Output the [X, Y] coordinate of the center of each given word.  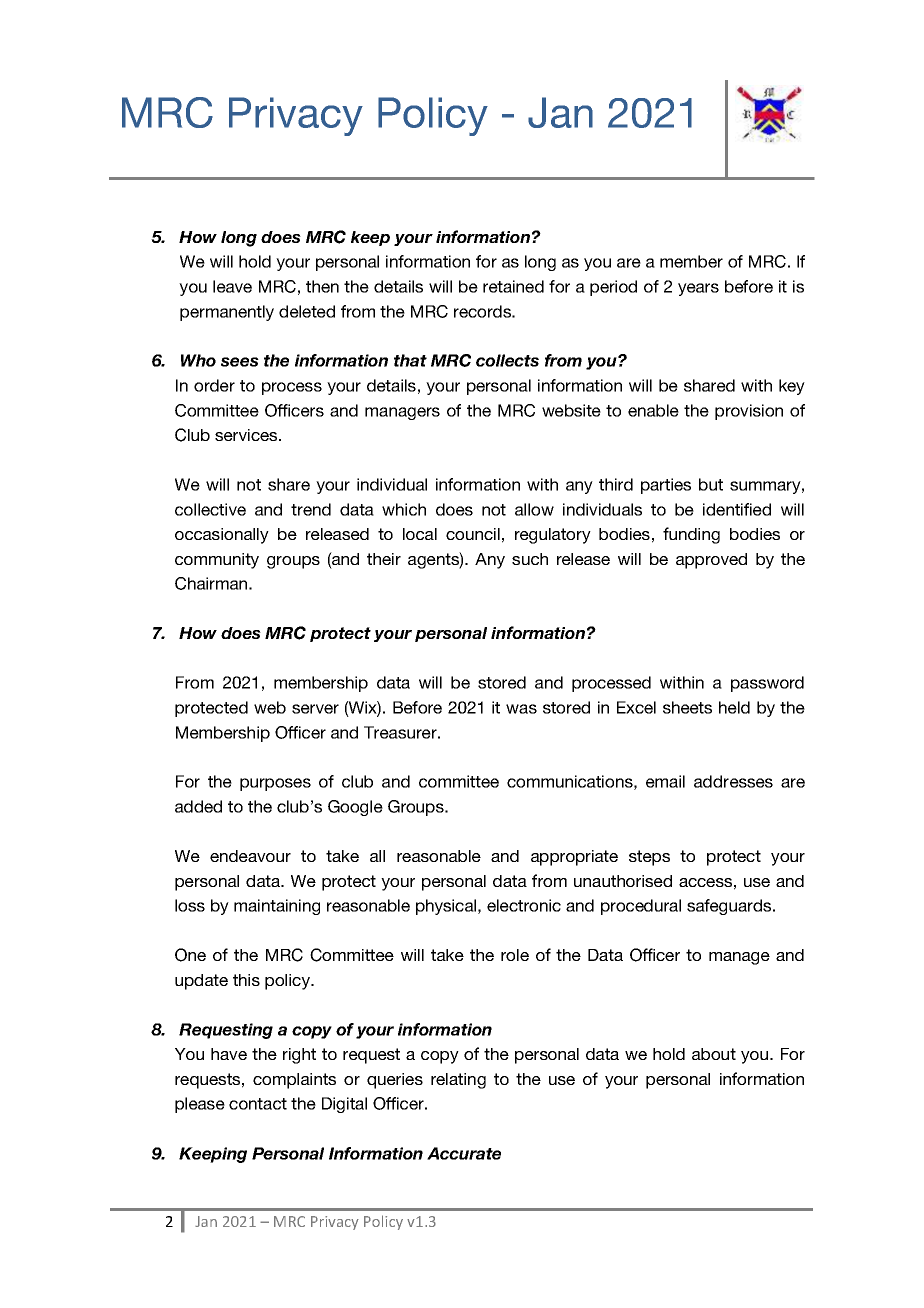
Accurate [464, 1153]
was [521, 709]
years [698, 289]
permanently [227, 313]
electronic [524, 905]
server [315, 709]
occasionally [222, 536]
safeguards [730, 907]
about [714, 1054]
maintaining [277, 907]
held [734, 707]
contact [258, 1104]
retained [513, 286]
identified [737, 509]
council [473, 534]
